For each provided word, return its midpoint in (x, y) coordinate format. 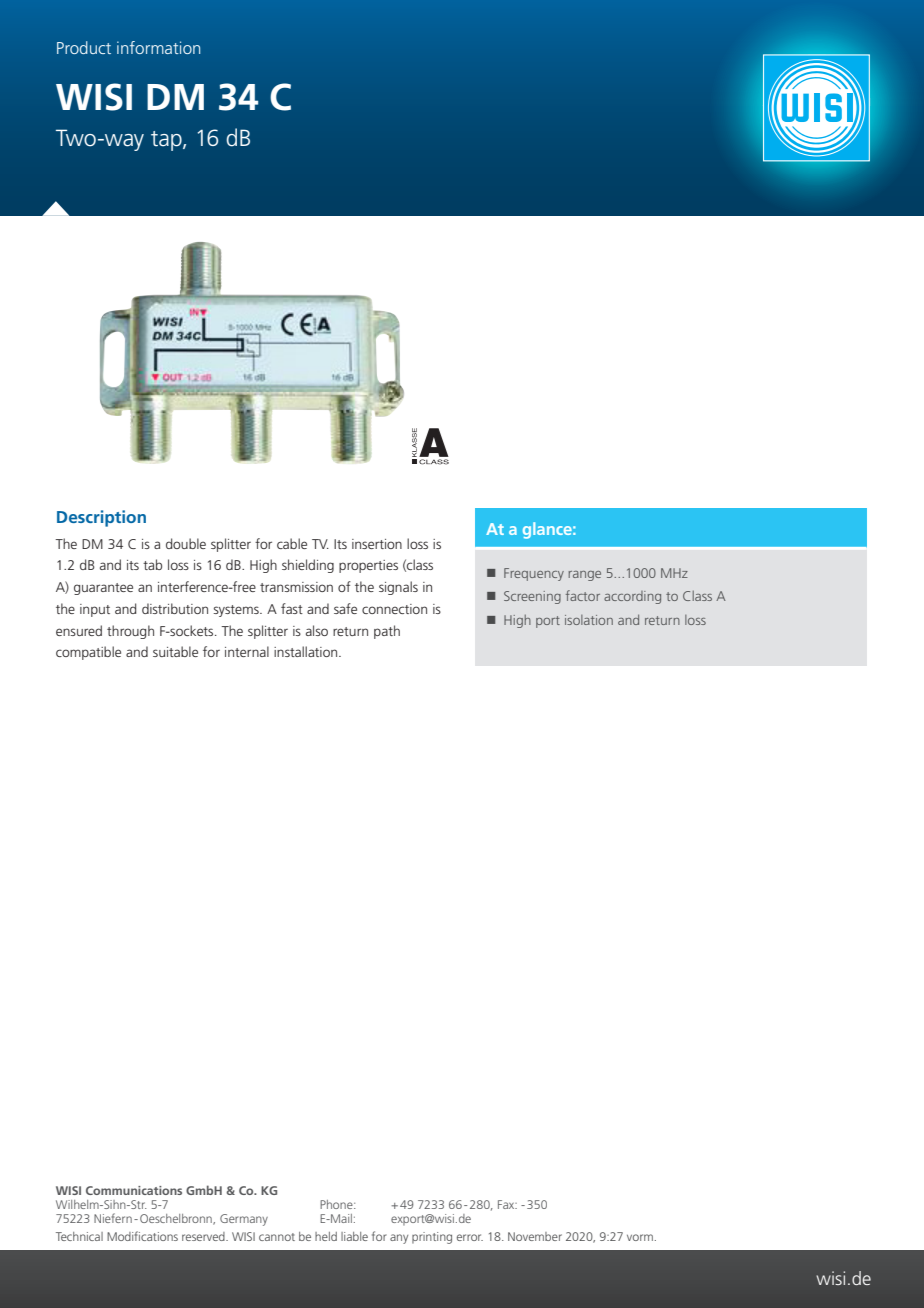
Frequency (534, 574)
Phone (337, 1204)
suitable (175, 651)
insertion (377, 544)
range (585, 576)
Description (101, 518)
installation (307, 651)
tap (167, 141)
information (158, 47)
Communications (134, 1190)
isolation (589, 620)
